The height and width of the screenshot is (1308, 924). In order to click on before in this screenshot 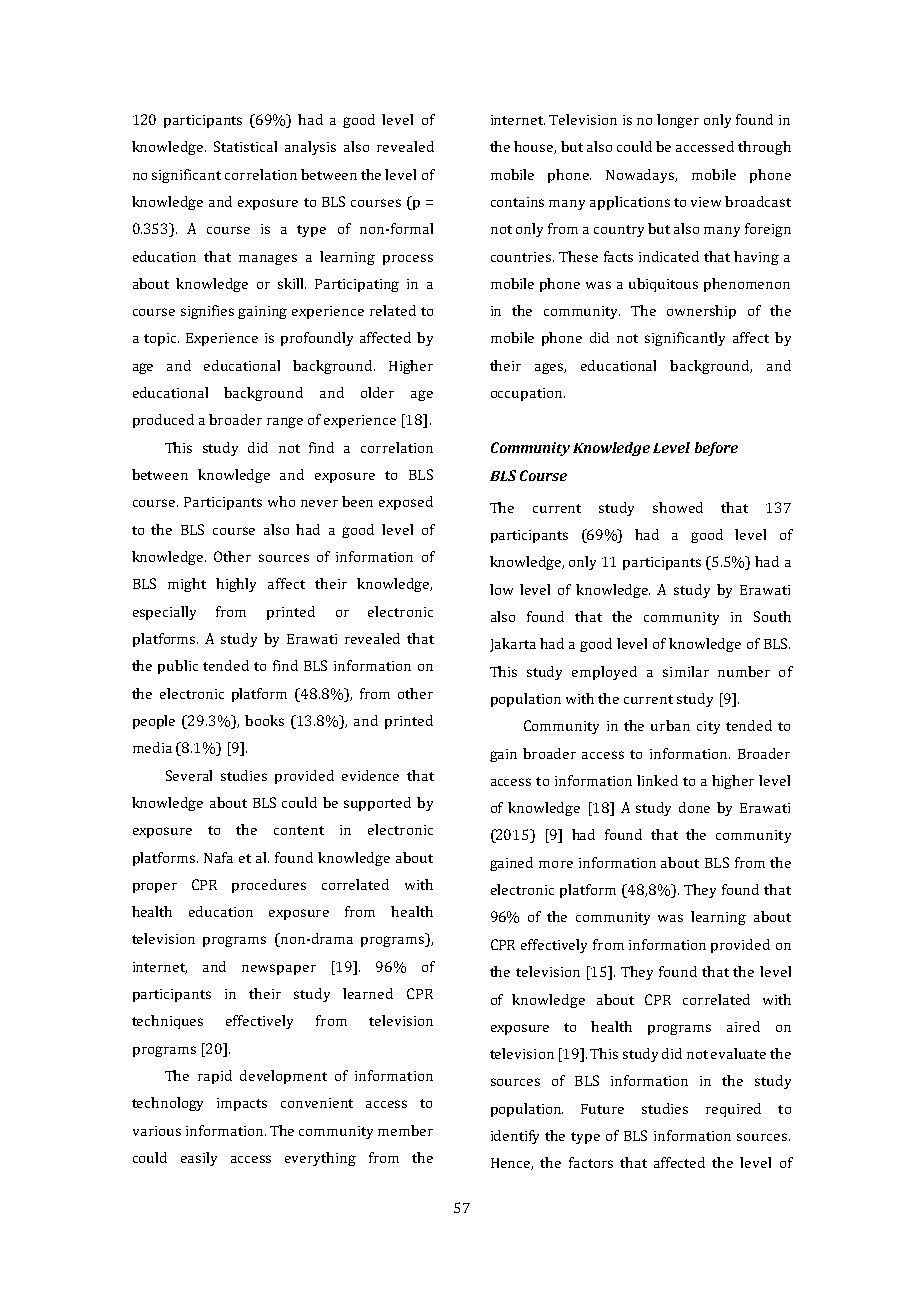, I will do `click(716, 449)`.
